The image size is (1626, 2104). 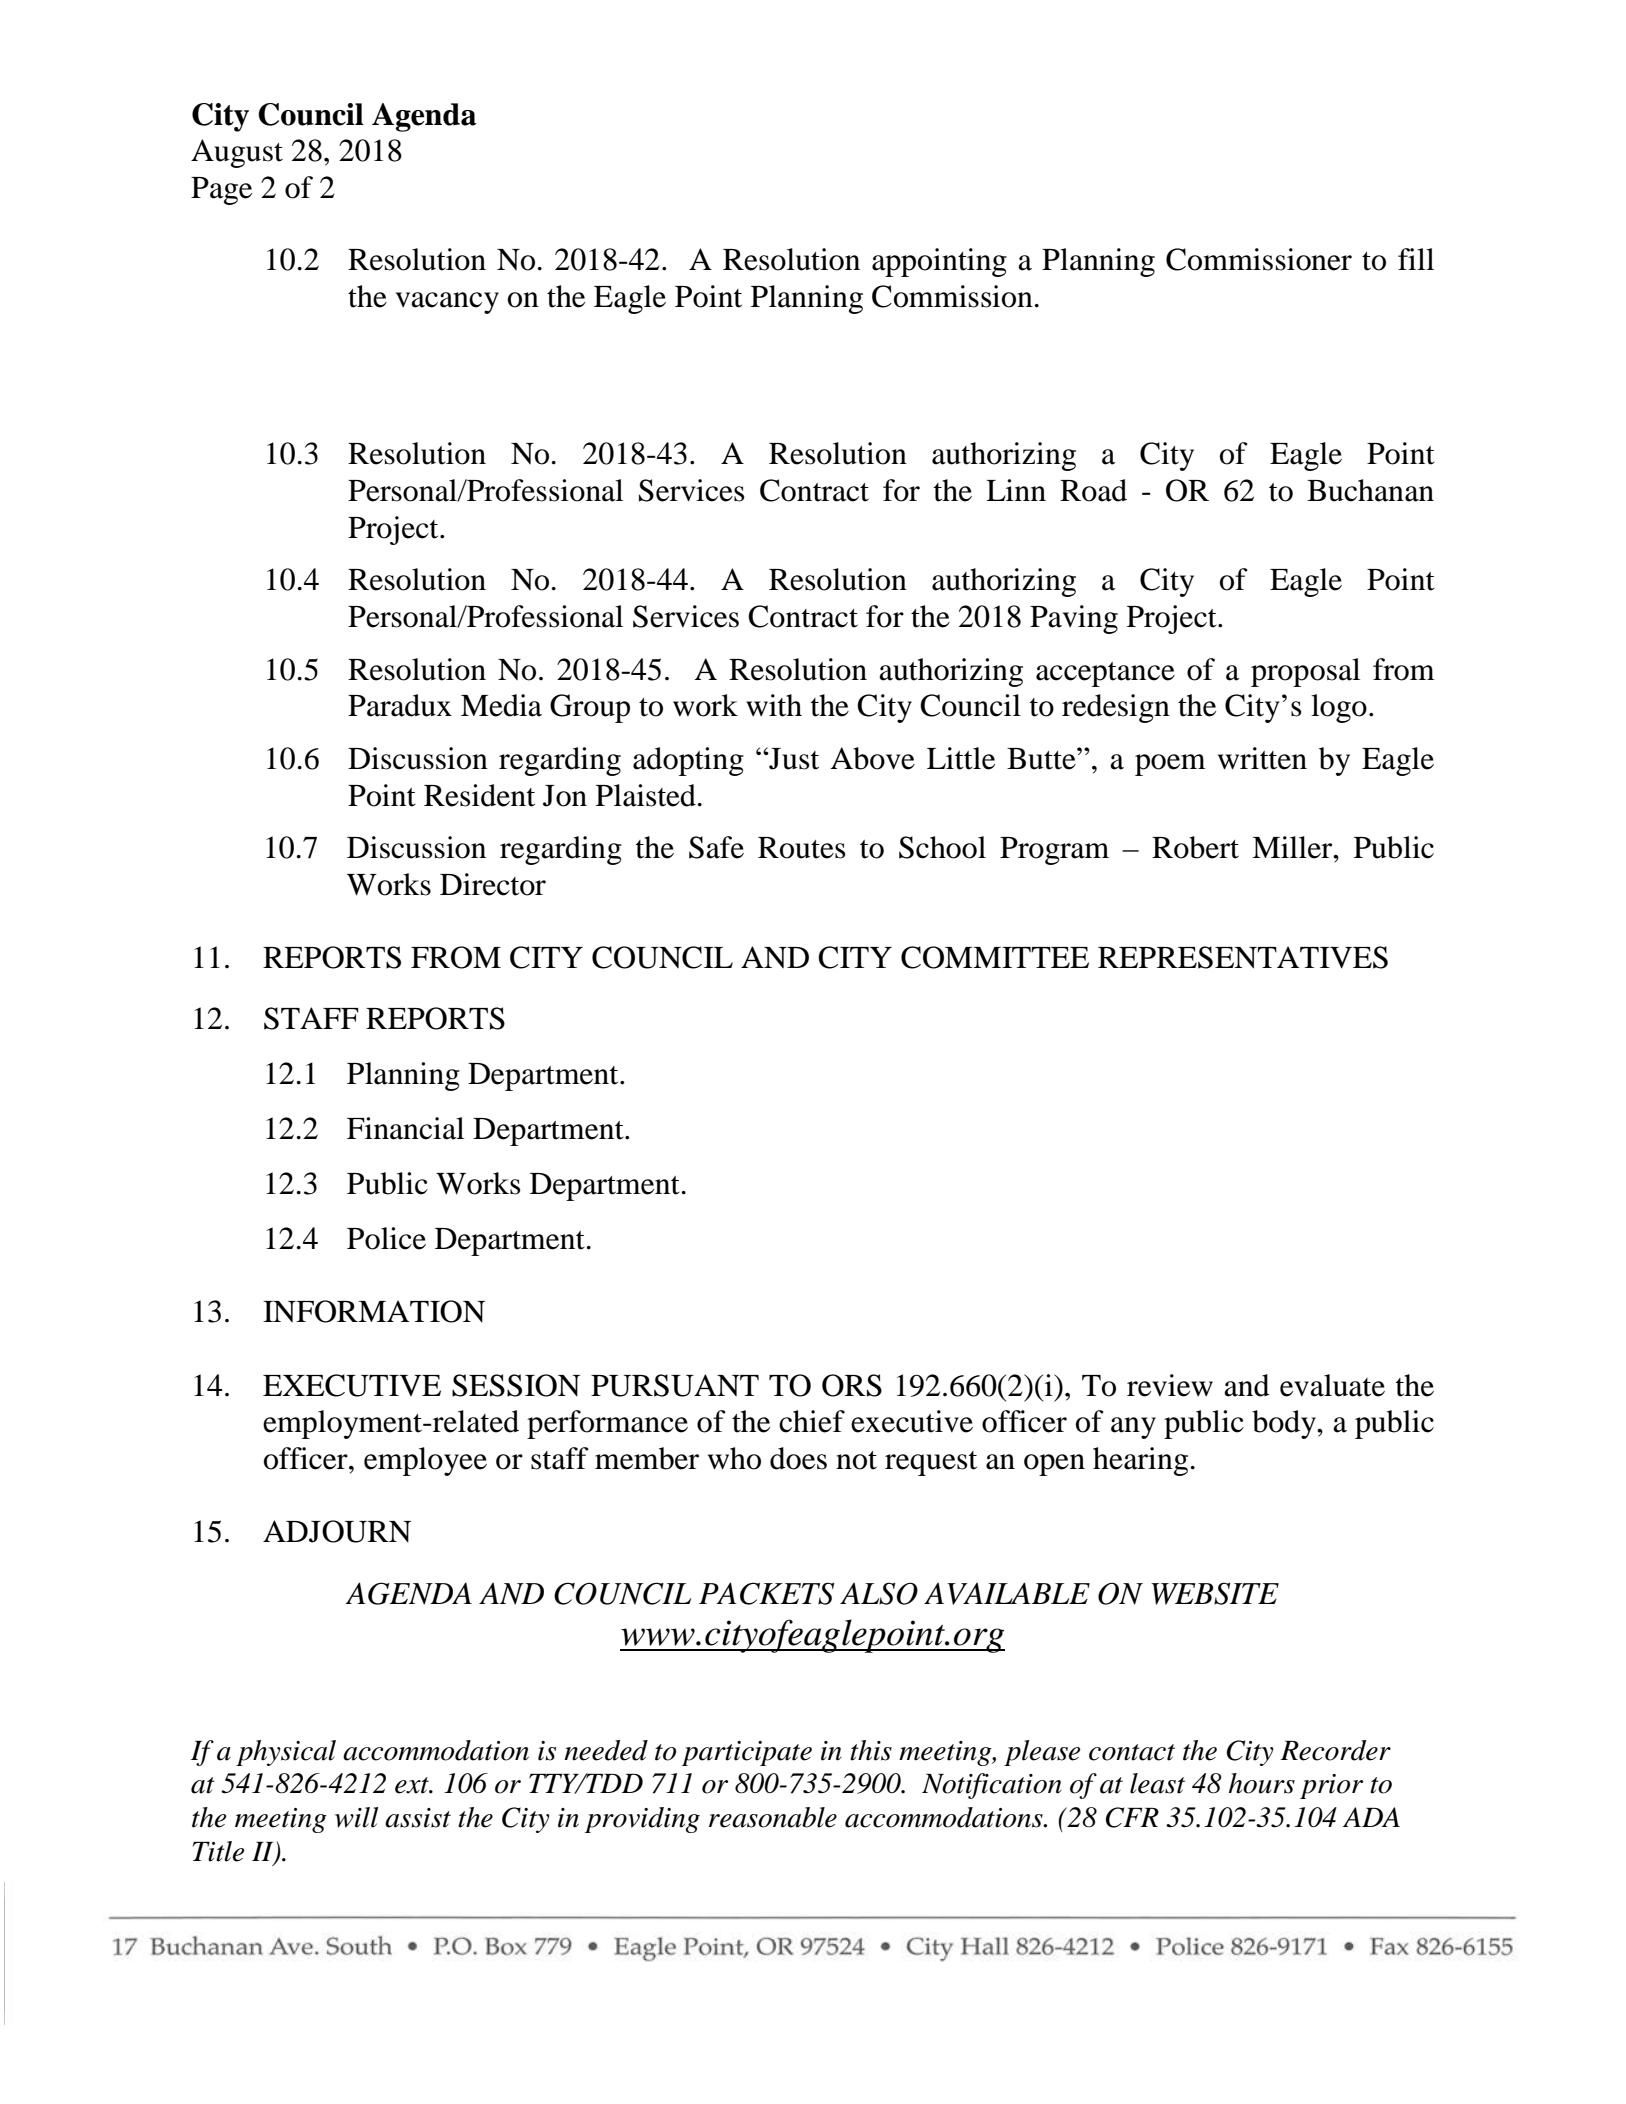 What do you see at coordinates (405, 1128) in the screenshot?
I see `Financial` at bounding box center [405, 1128].
